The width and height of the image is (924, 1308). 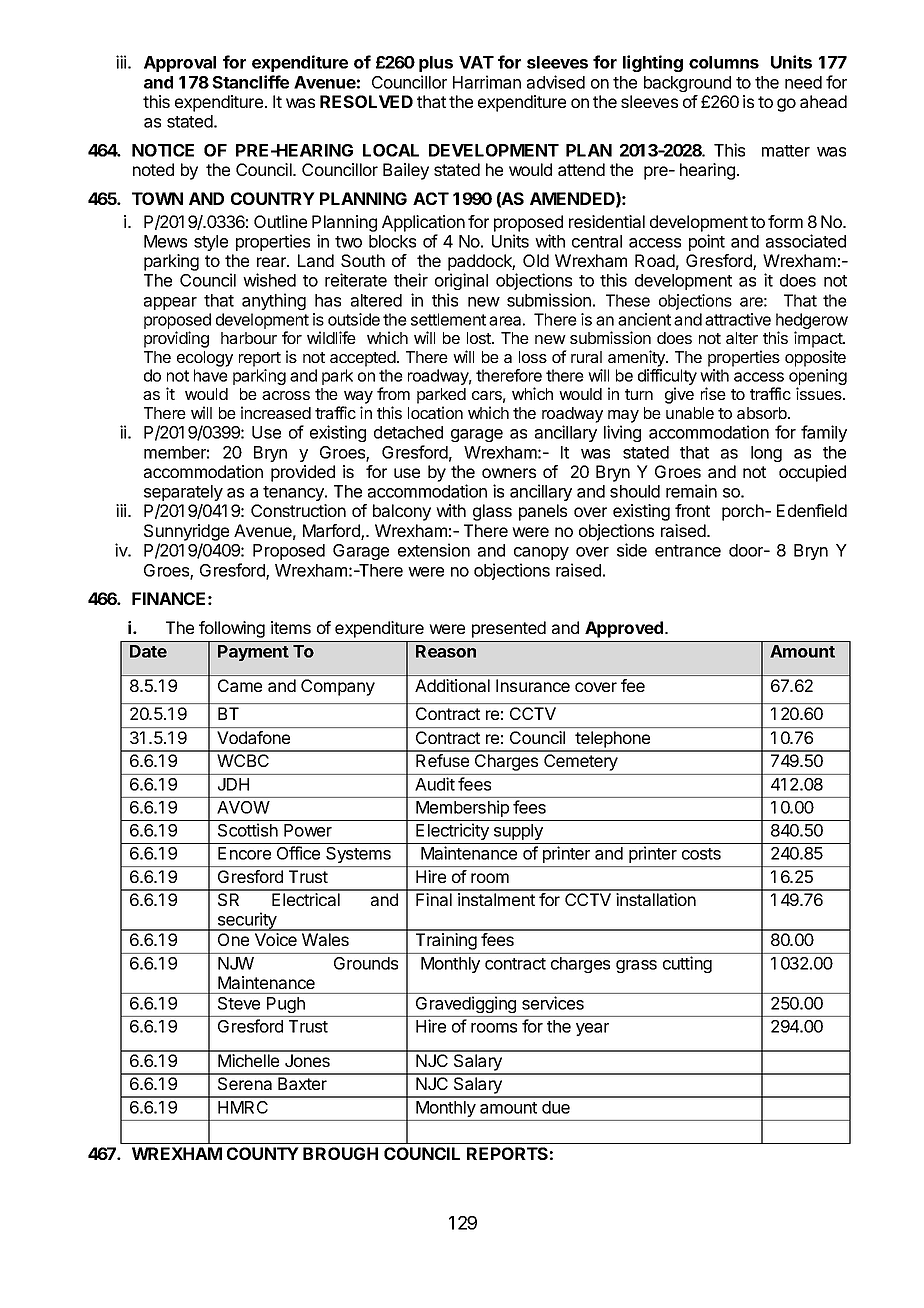 I want to click on due, so click(x=556, y=1107).
